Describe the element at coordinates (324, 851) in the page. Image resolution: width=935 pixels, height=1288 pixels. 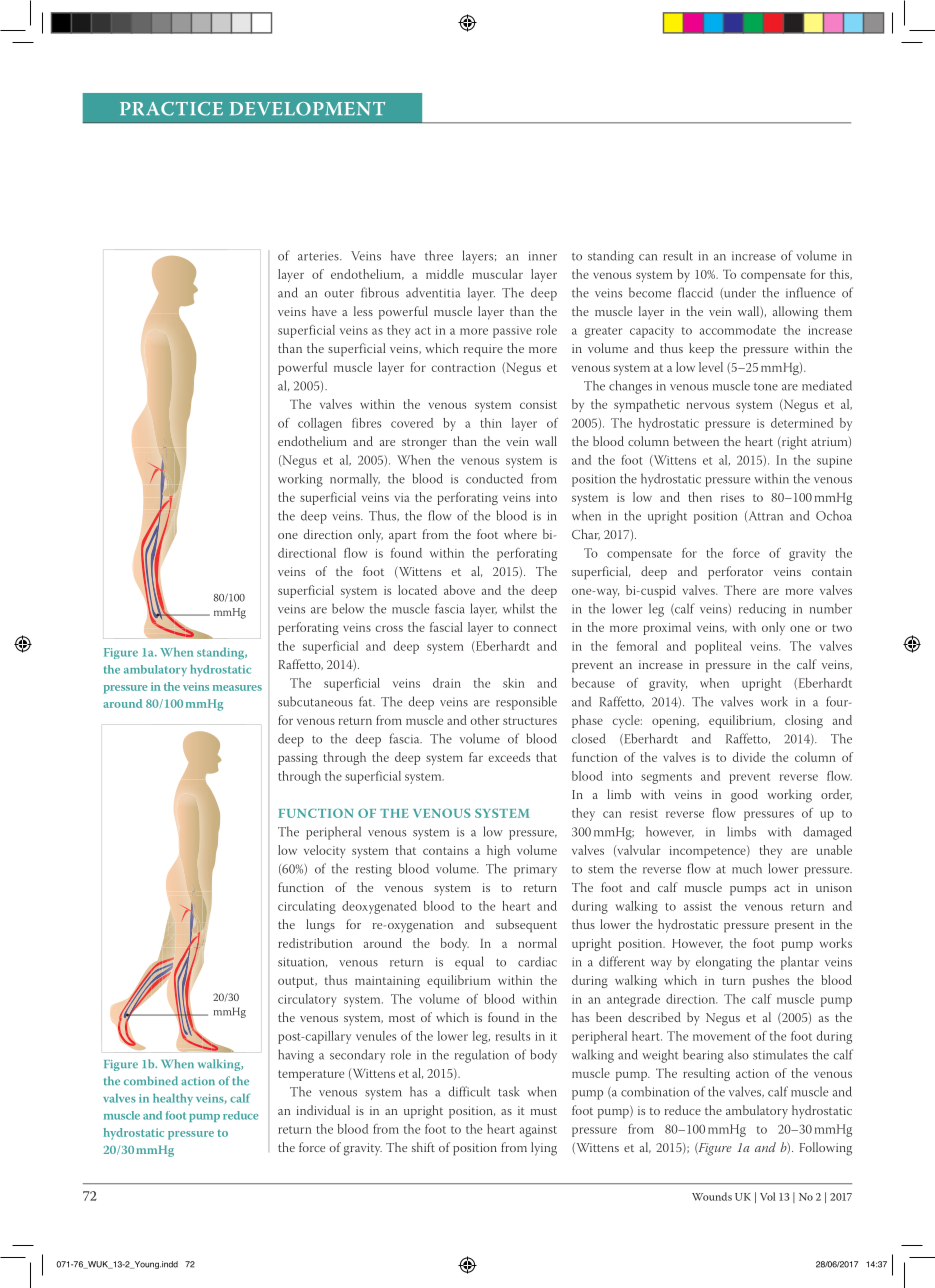
I see `velocity` at that location.
